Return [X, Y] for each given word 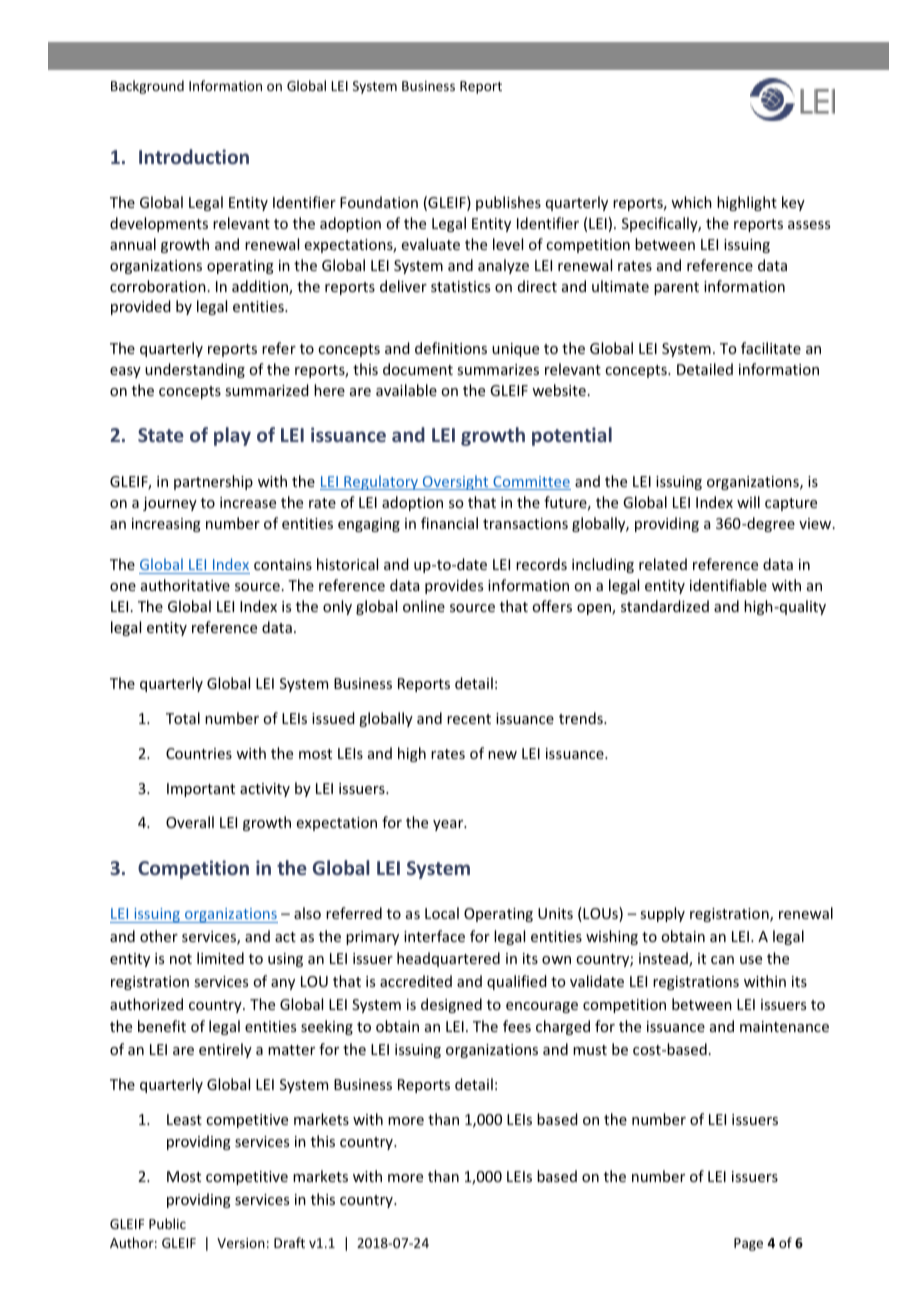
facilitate [771, 348]
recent [469, 719]
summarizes [498, 369]
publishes [508, 203]
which [691, 202]
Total [183, 718]
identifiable [728, 585]
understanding [195, 370]
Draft [289, 1242]
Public [167, 1223]
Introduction [194, 156]
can [722, 960]
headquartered [448, 959]
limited [220, 958]
